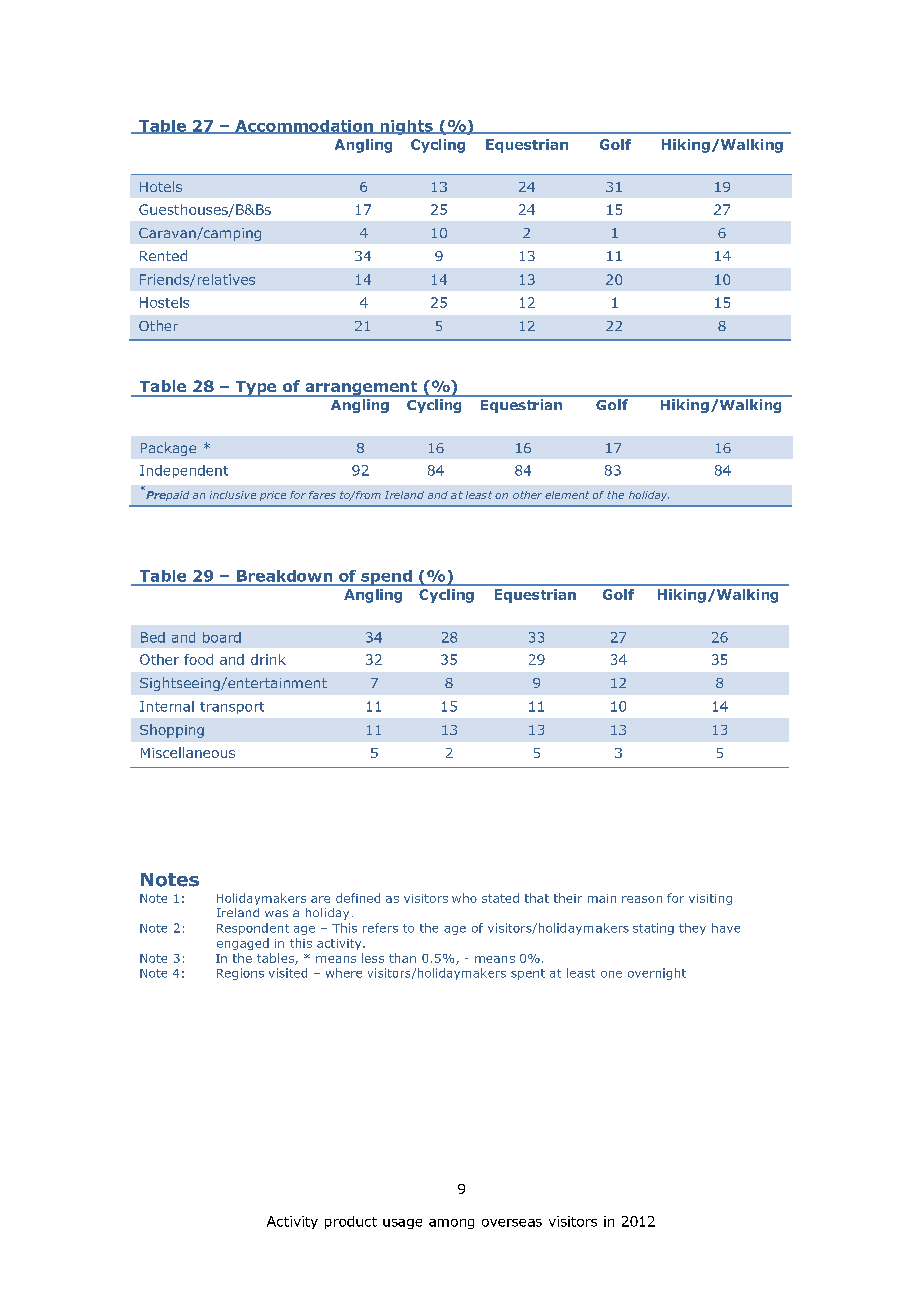 The width and height of the screenshot is (924, 1307). I want to click on was, so click(276, 913).
